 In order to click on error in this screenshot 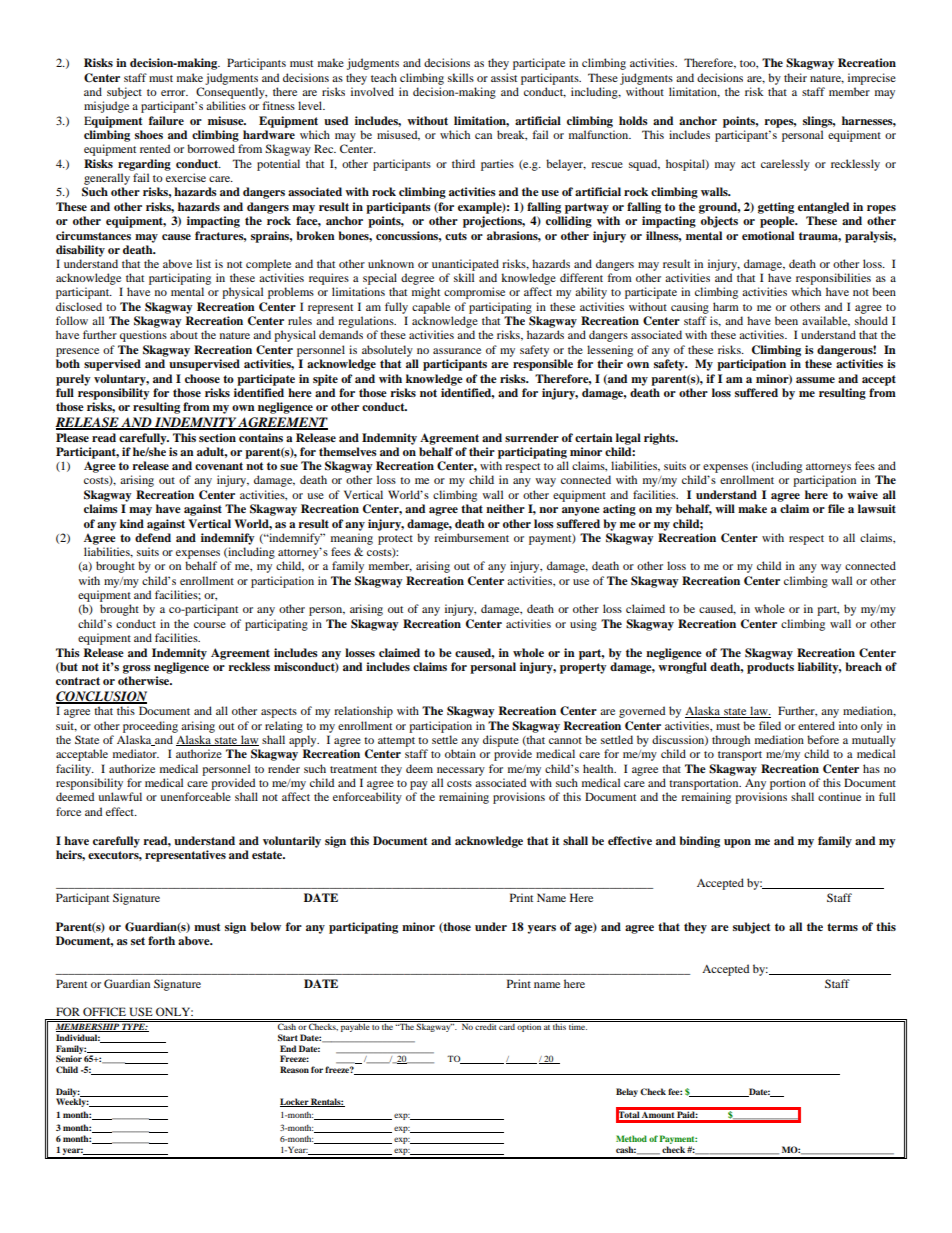, I will do `click(174, 93)`.
